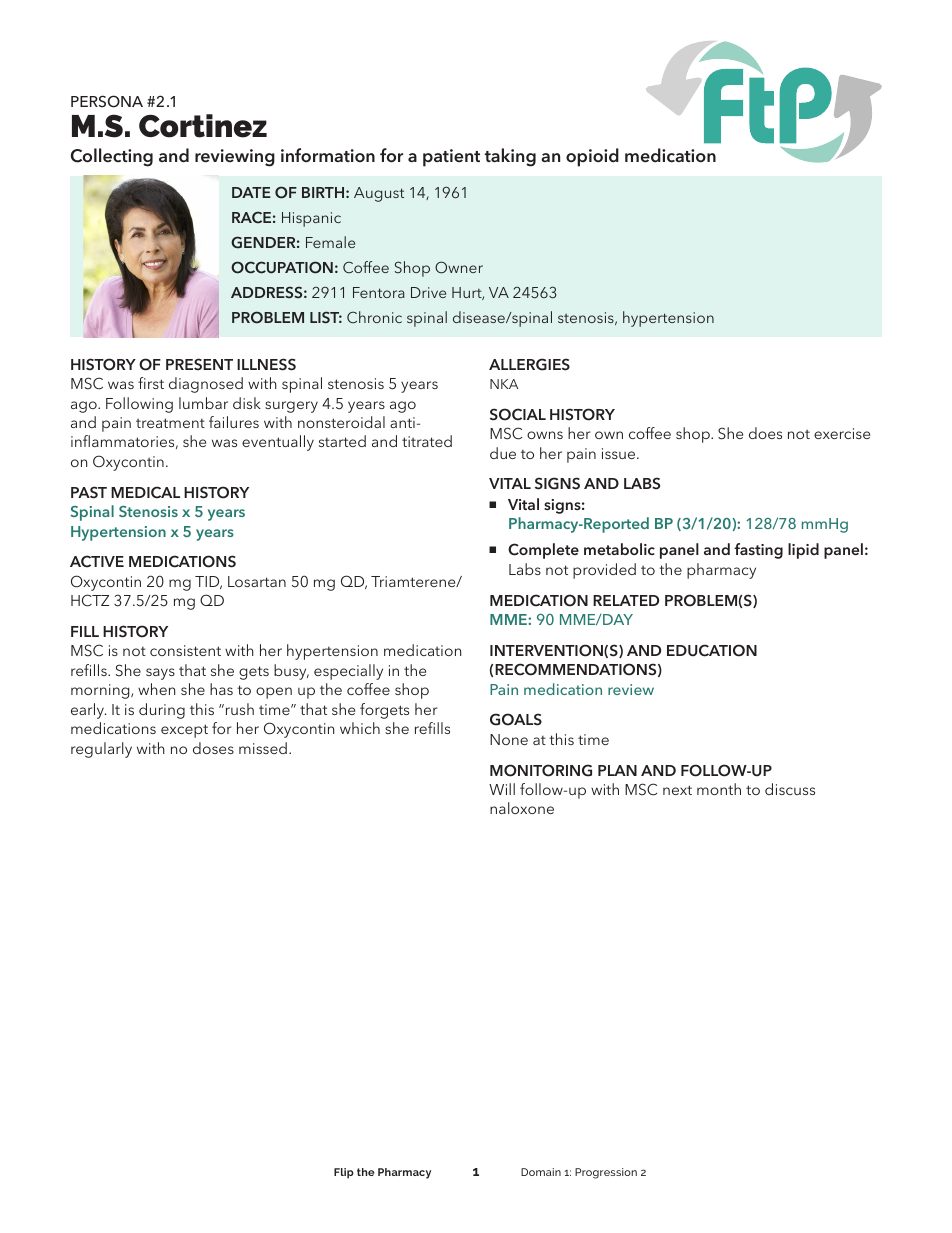  What do you see at coordinates (592, 157) in the image?
I see `opioid` at bounding box center [592, 157].
